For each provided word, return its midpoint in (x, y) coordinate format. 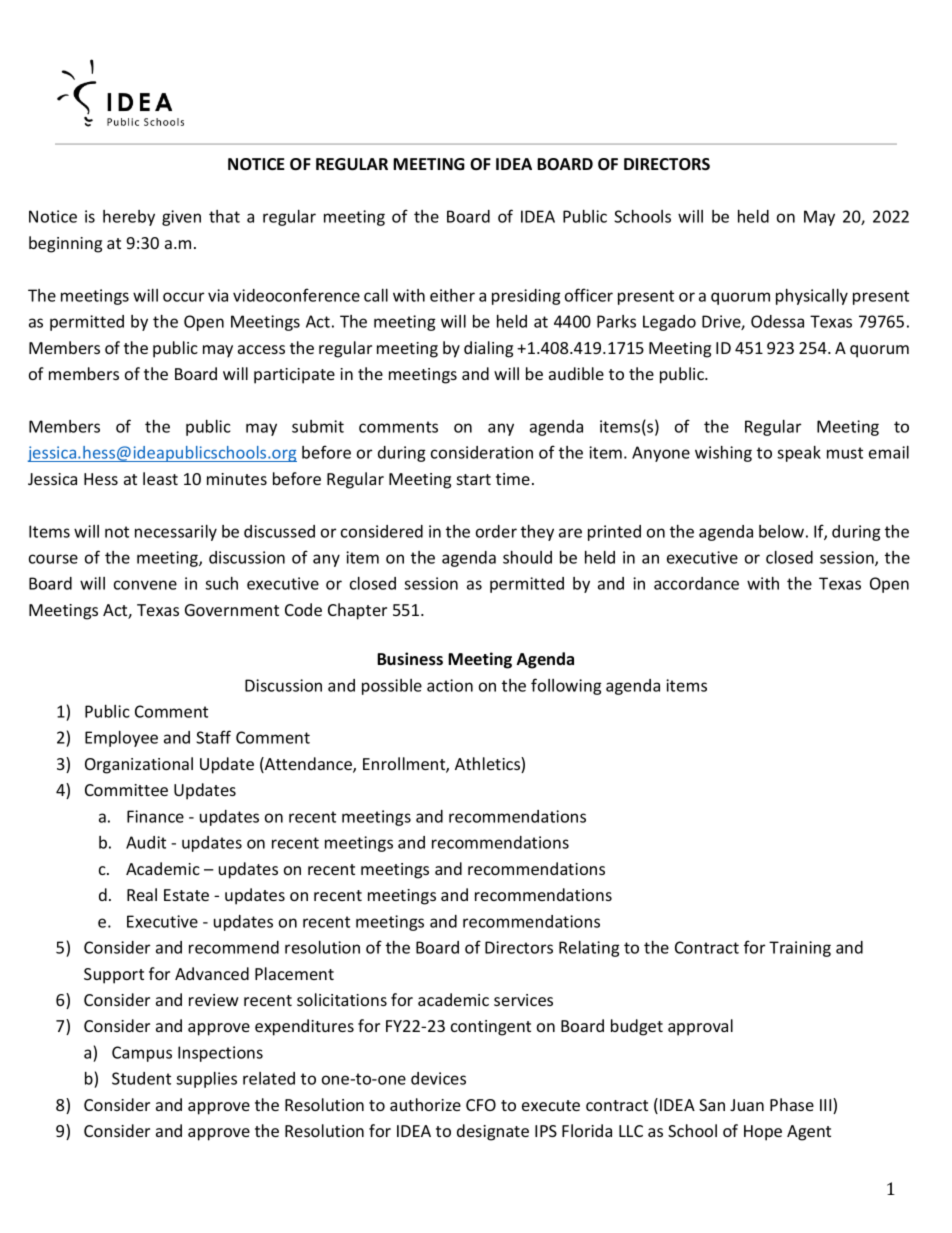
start (474, 479)
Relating (589, 949)
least (160, 478)
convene (145, 585)
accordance (696, 583)
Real (142, 894)
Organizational (139, 765)
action (450, 685)
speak (799, 454)
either (452, 295)
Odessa (777, 321)
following (566, 686)
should (527, 557)
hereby (129, 218)
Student (141, 1078)
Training (800, 949)
